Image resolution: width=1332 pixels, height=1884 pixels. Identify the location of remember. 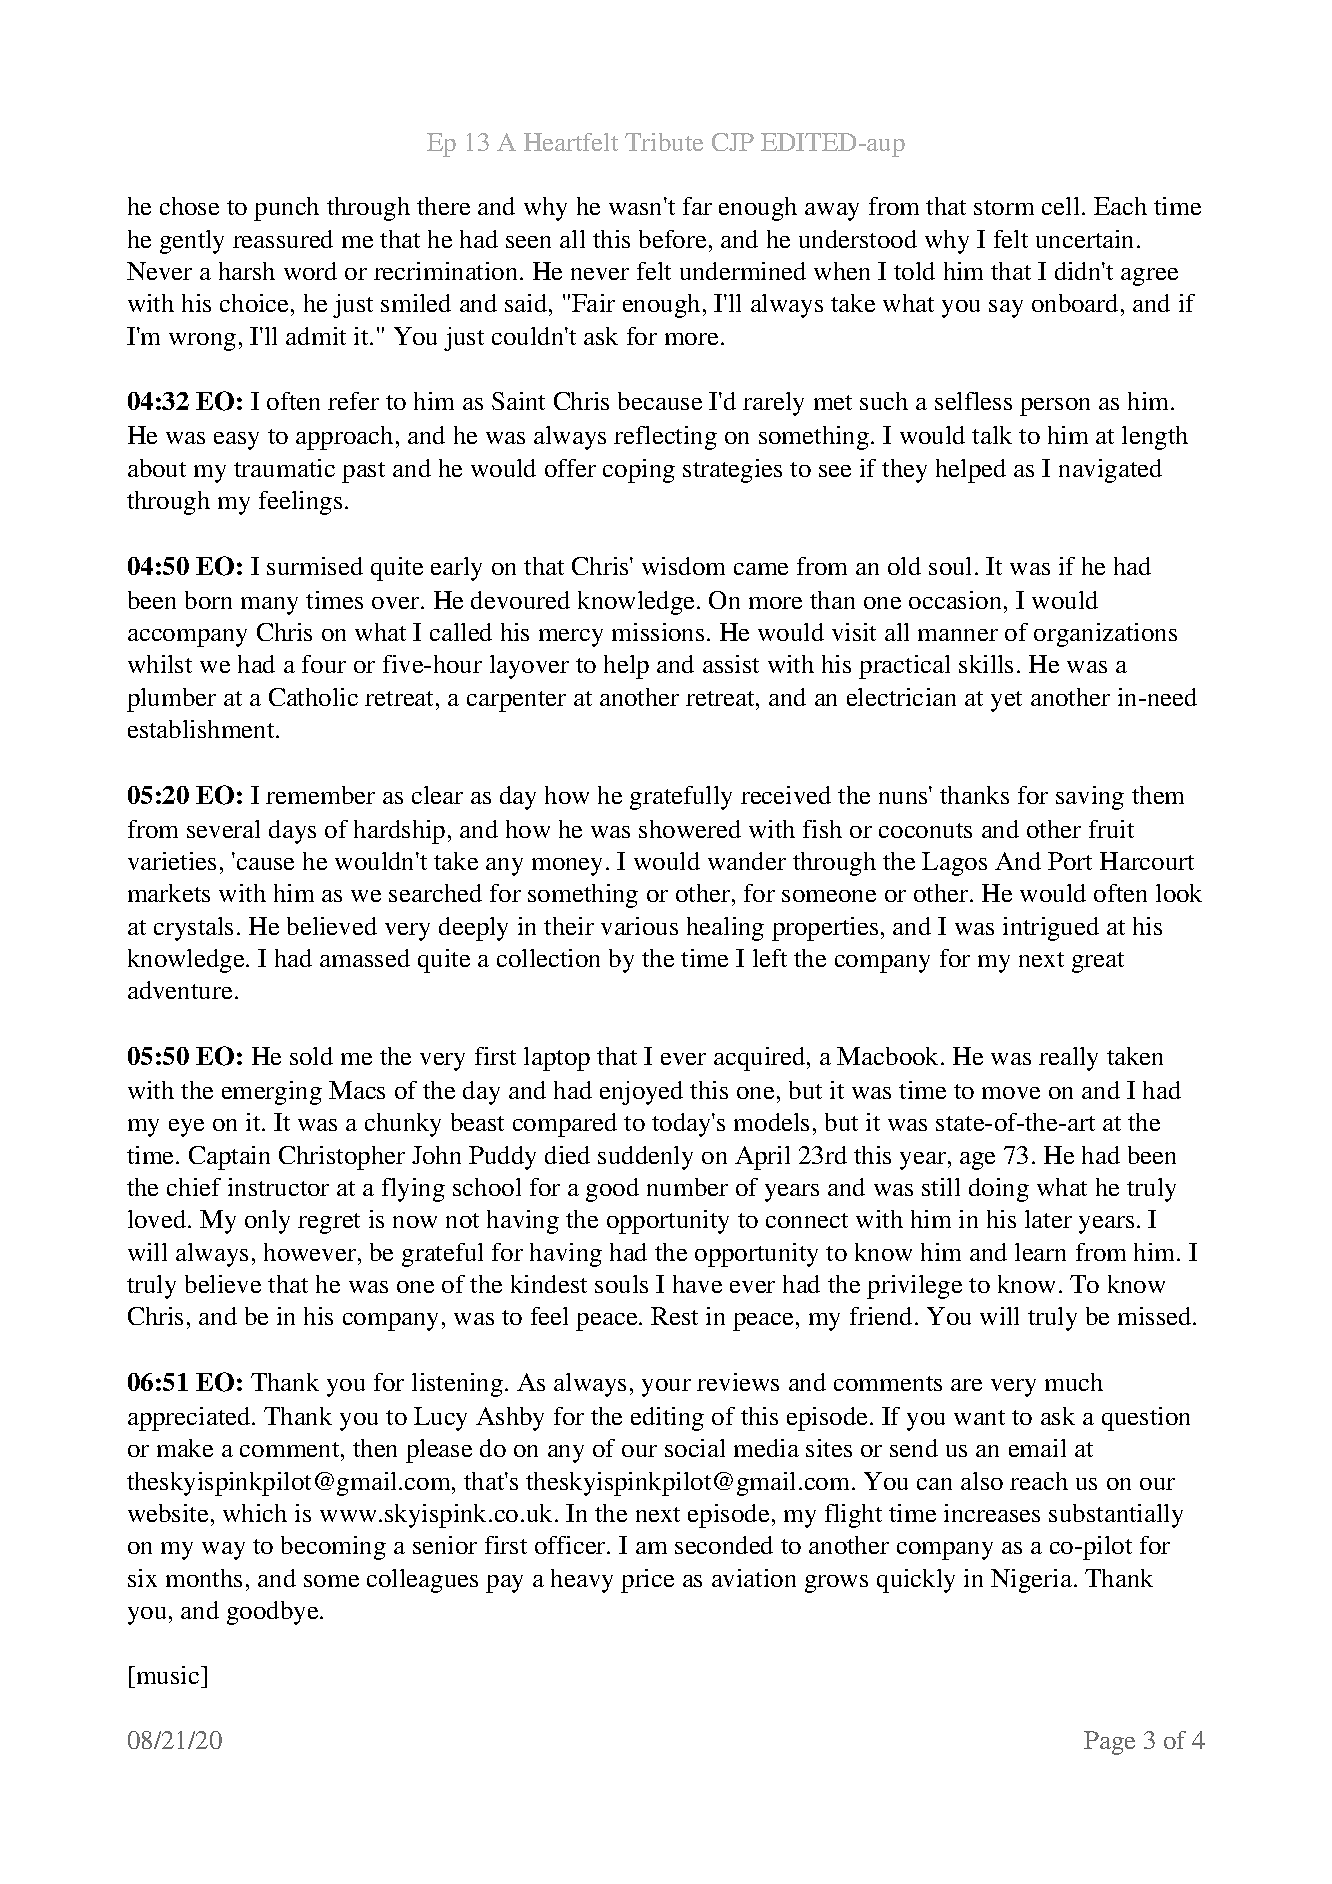
(320, 795).
